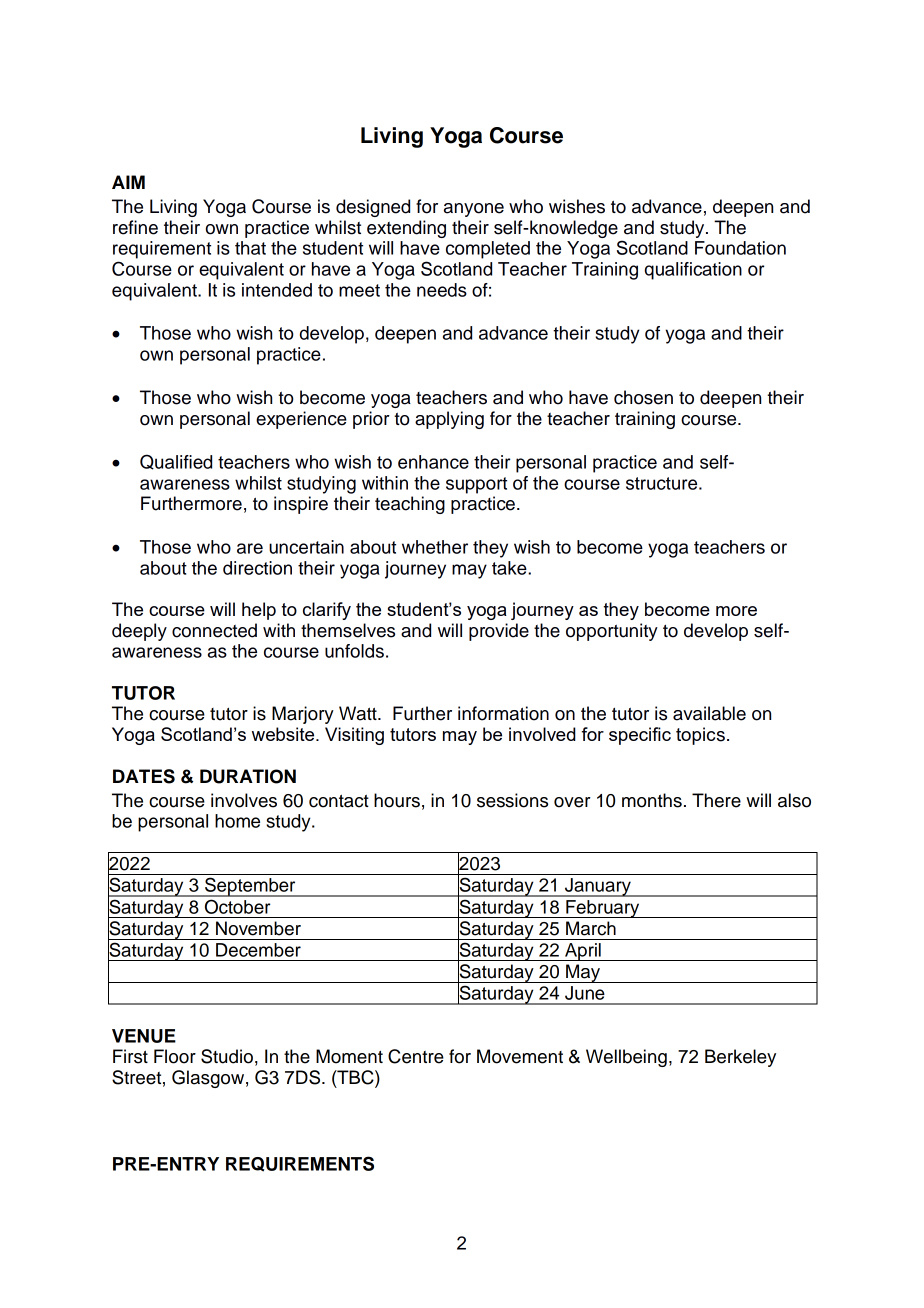 This document has height=1308, width=924. I want to click on Studio, so click(227, 1056).
